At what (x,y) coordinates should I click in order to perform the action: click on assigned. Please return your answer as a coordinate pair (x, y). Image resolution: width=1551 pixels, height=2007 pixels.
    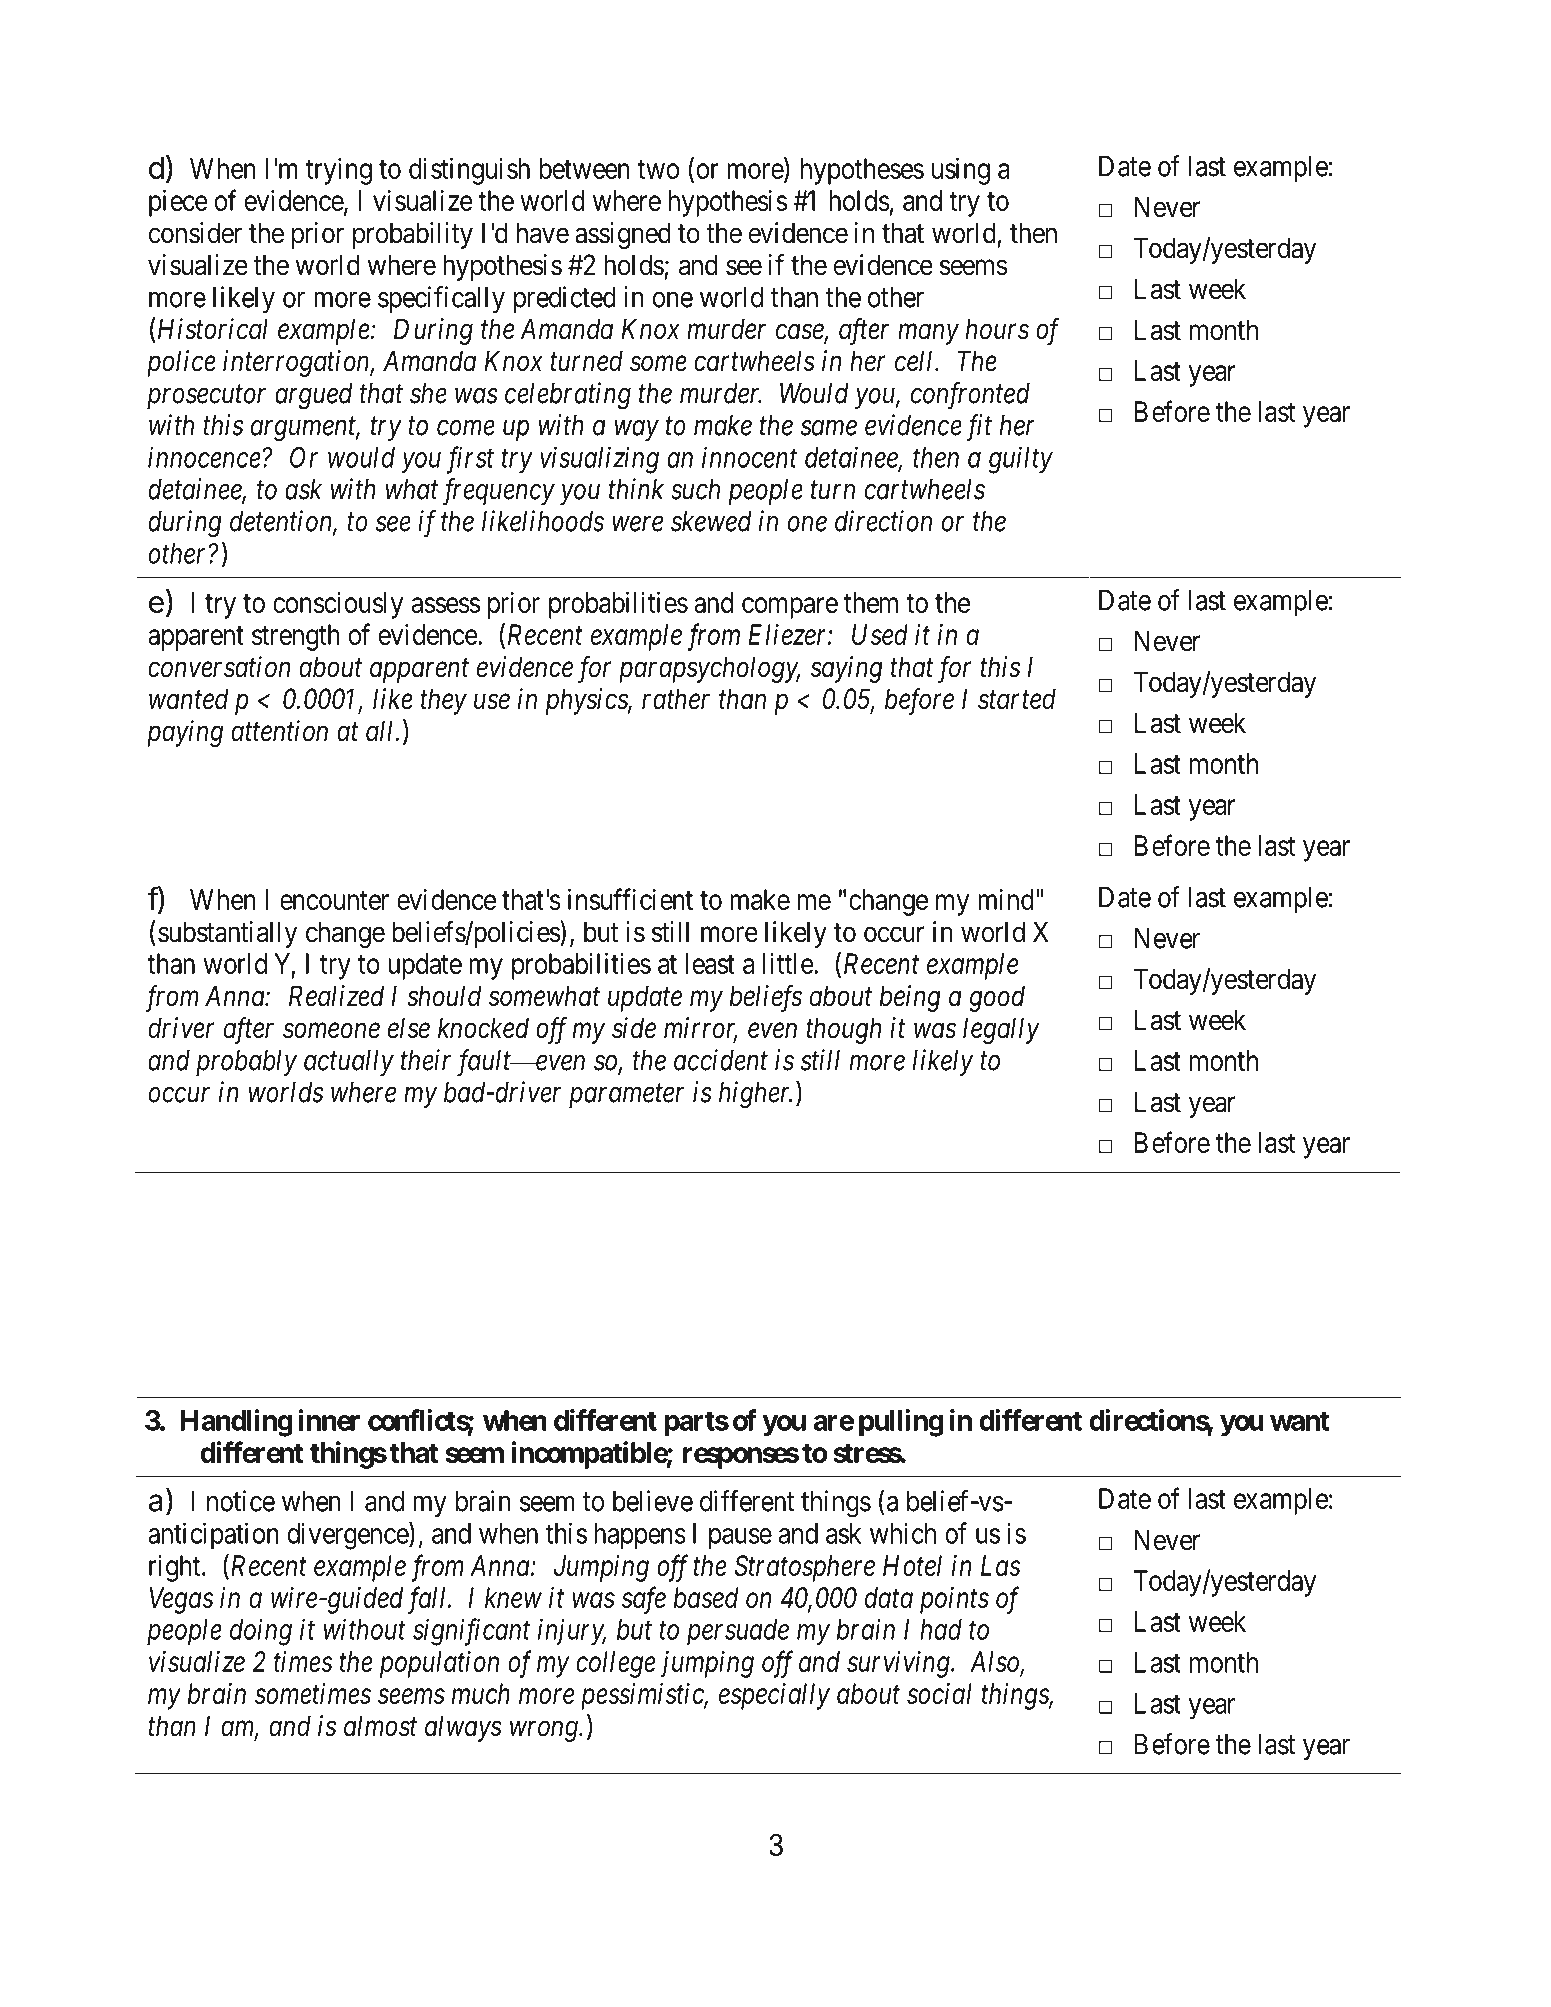
    Looking at the image, I should click on (623, 235).
